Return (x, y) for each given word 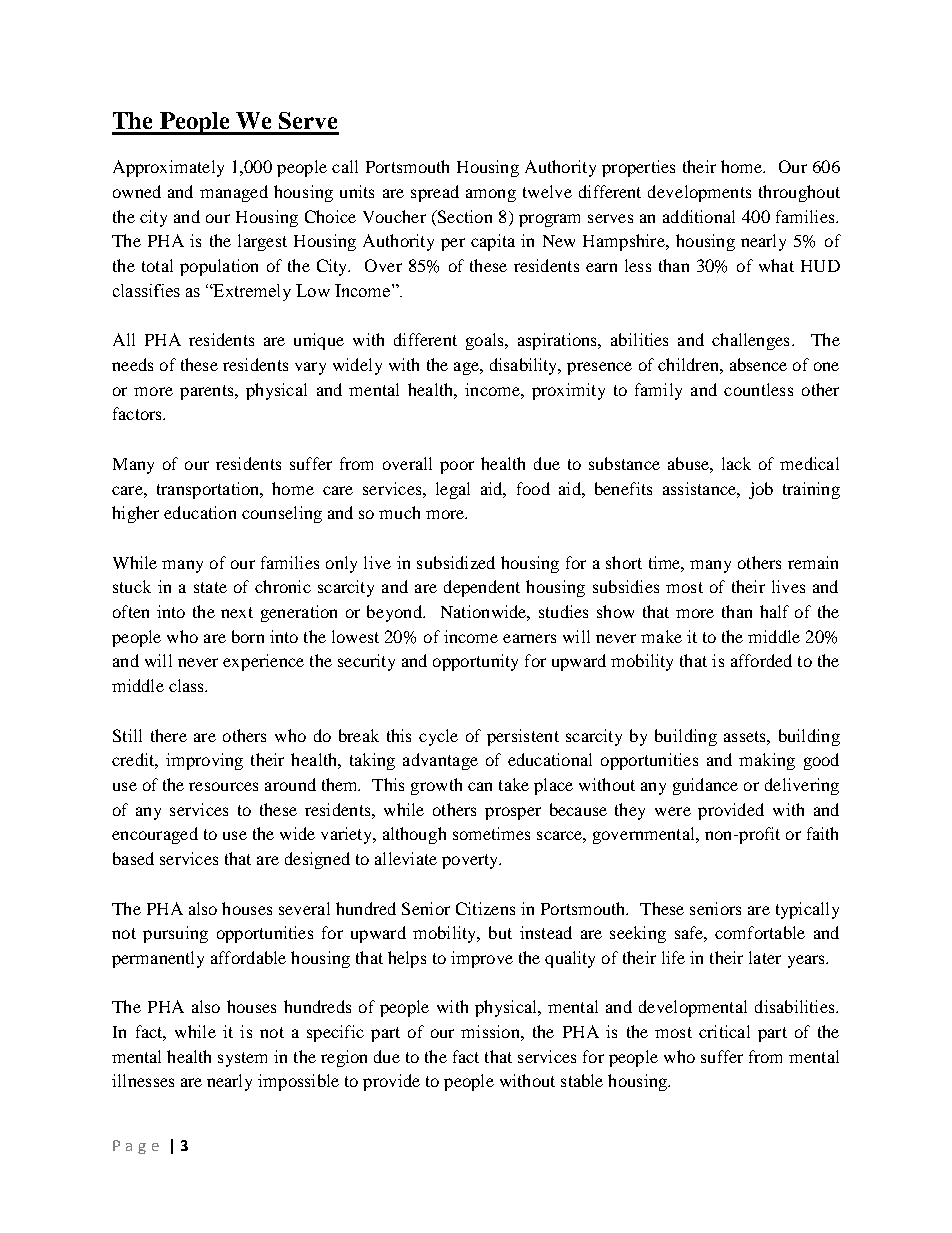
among (491, 195)
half (774, 611)
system (242, 1059)
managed (234, 193)
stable (582, 1080)
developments (699, 193)
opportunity (475, 662)
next (237, 612)
